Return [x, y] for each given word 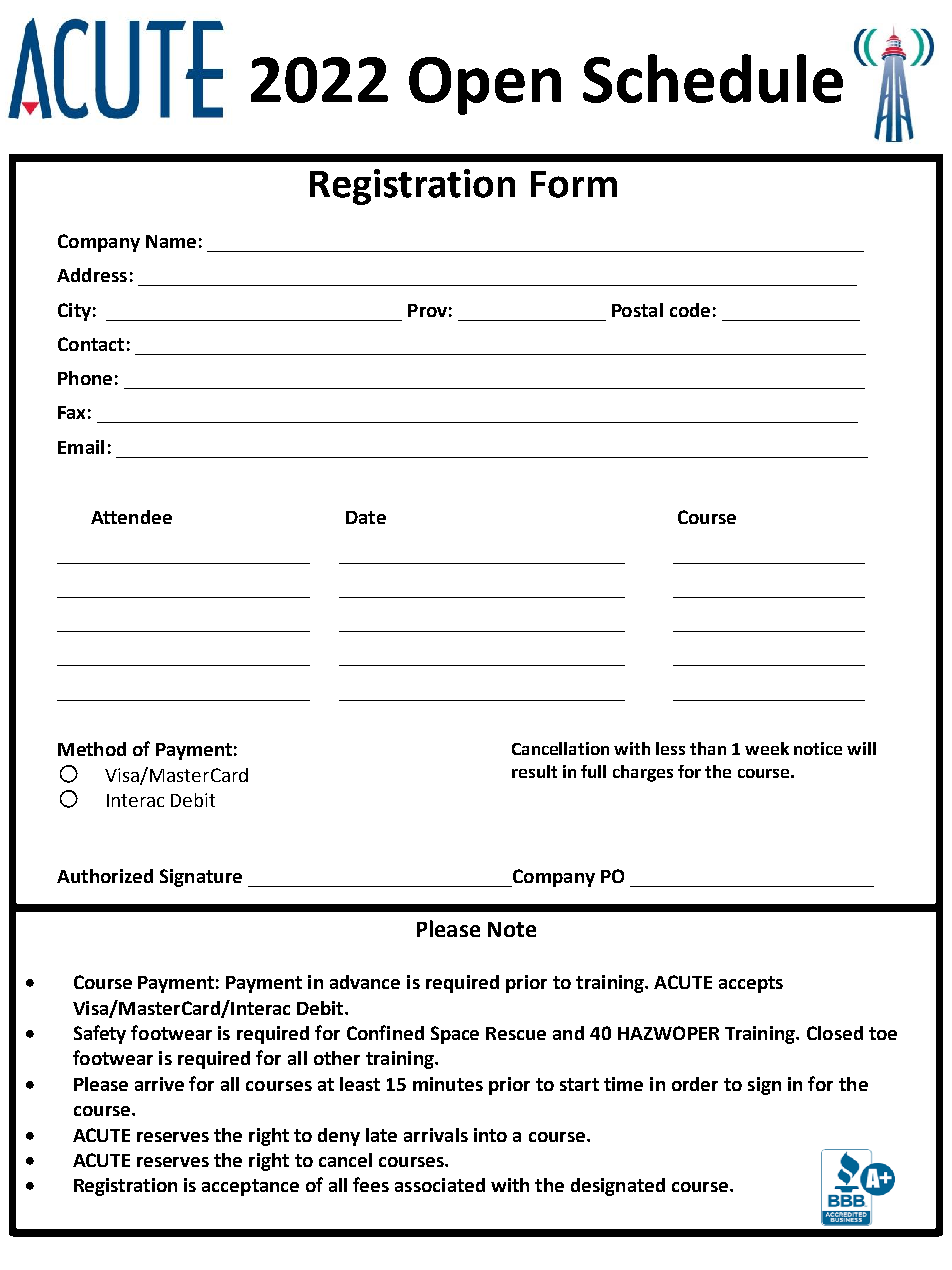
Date [366, 517]
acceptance [250, 1187]
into [490, 1135]
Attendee [131, 517]
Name [171, 241]
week [767, 748]
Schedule [713, 78]
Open [485, 86]
